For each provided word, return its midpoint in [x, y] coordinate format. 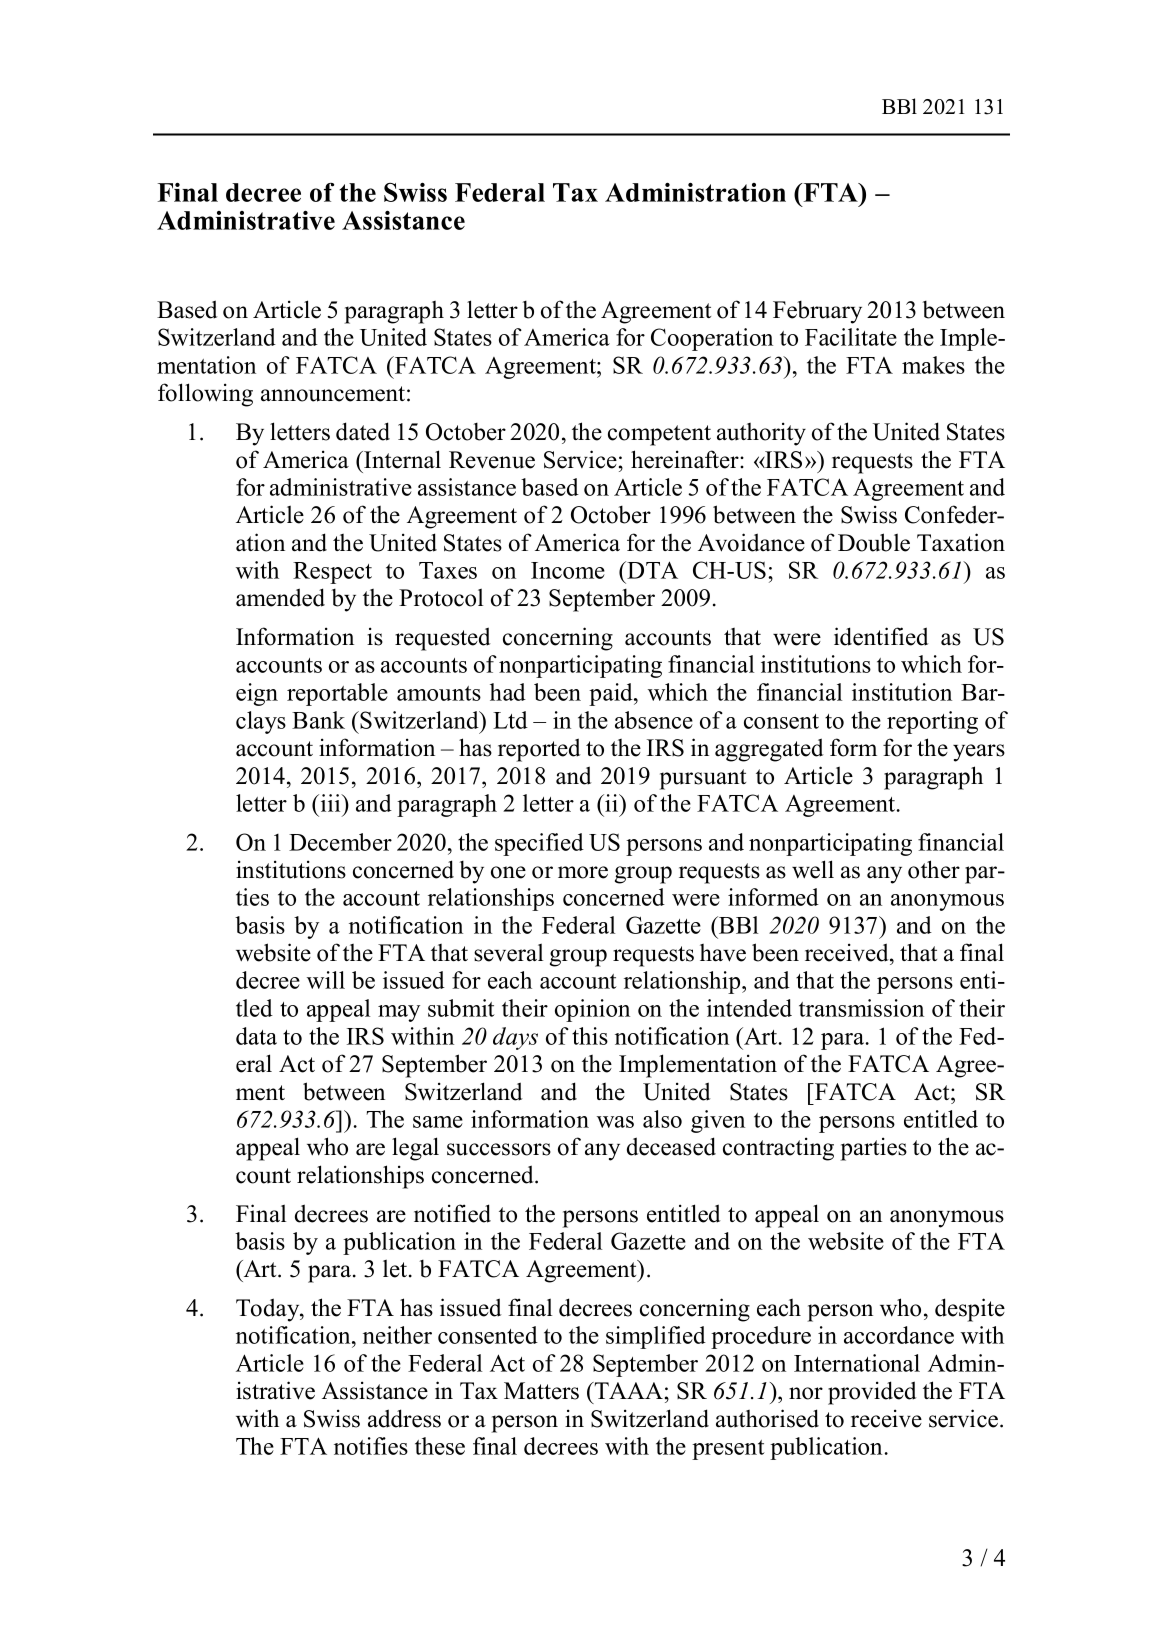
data [256, 1036]
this [590, 1036]
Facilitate [851, 337]
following [205, 395]
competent [659, 435]
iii [332, 803]
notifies [371, 1446]
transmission [861, 1008]
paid [612, 694]
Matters [541, 1391]
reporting [932, 722]
